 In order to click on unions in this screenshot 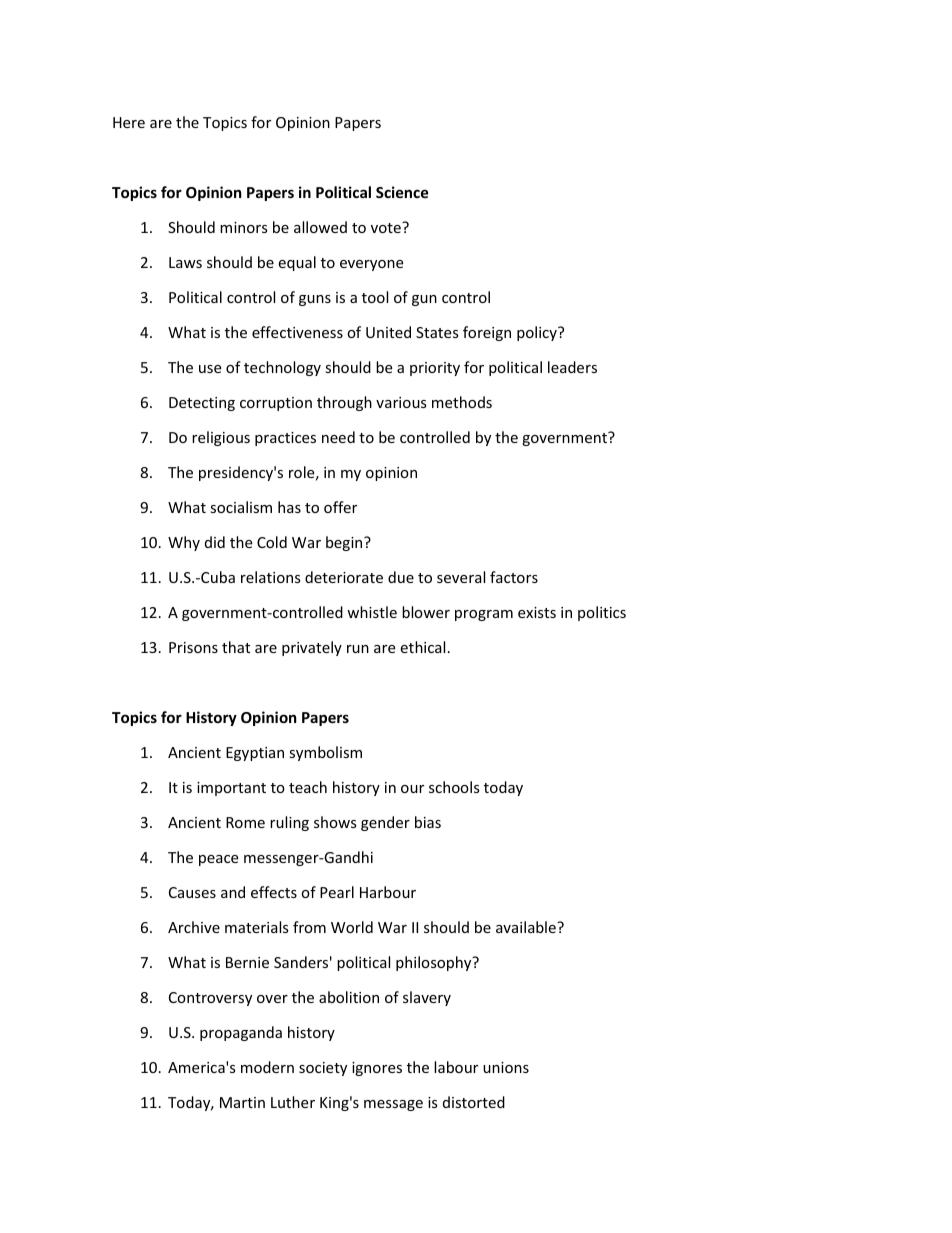, I will do `click(506, 1067)`.
